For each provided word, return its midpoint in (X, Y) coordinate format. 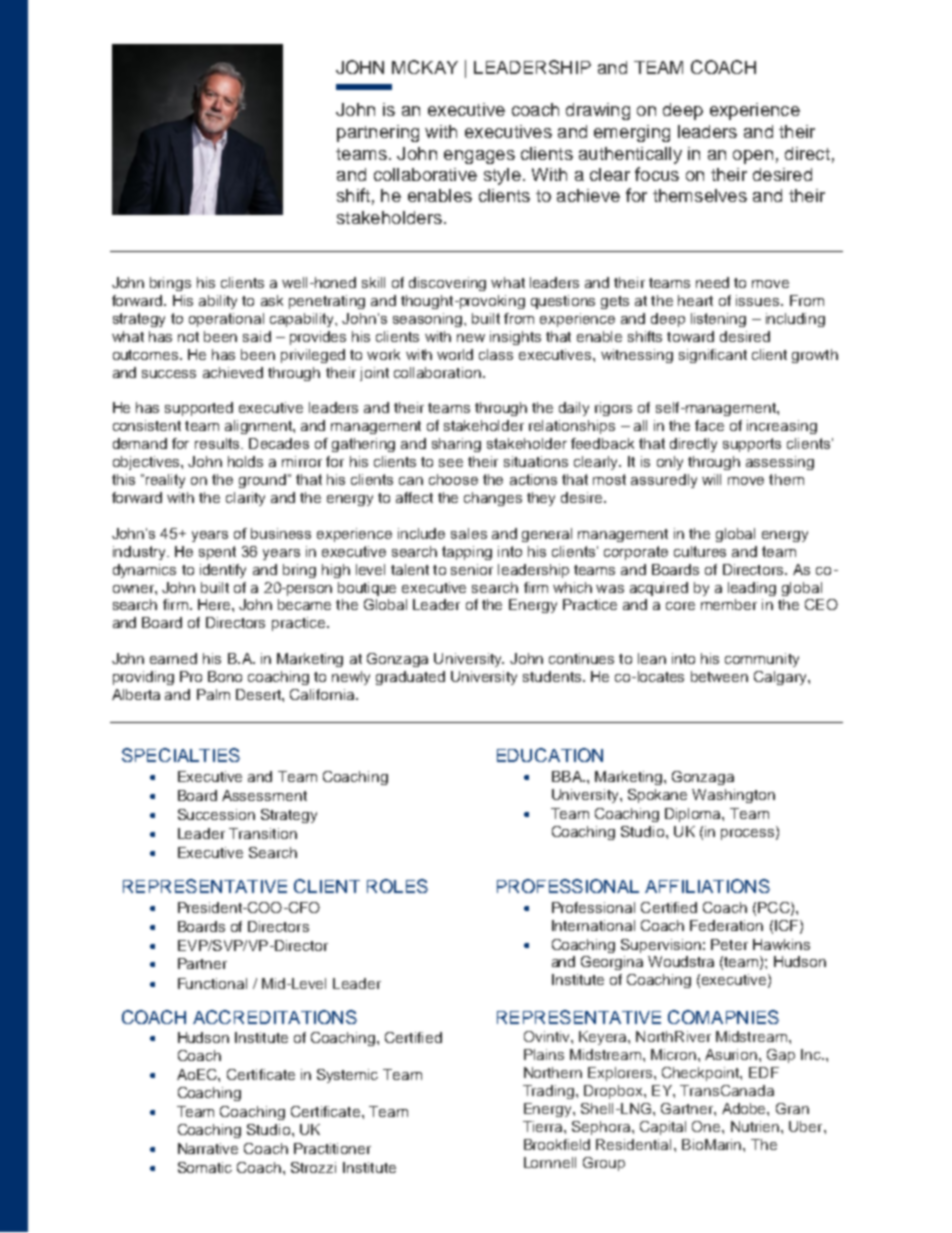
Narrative (208, 1148)
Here (215, 604)
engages (479, 157)
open (753, 157)
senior (472, 569)
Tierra (544, 1126)
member (729, 604)
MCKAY (425, 67)
